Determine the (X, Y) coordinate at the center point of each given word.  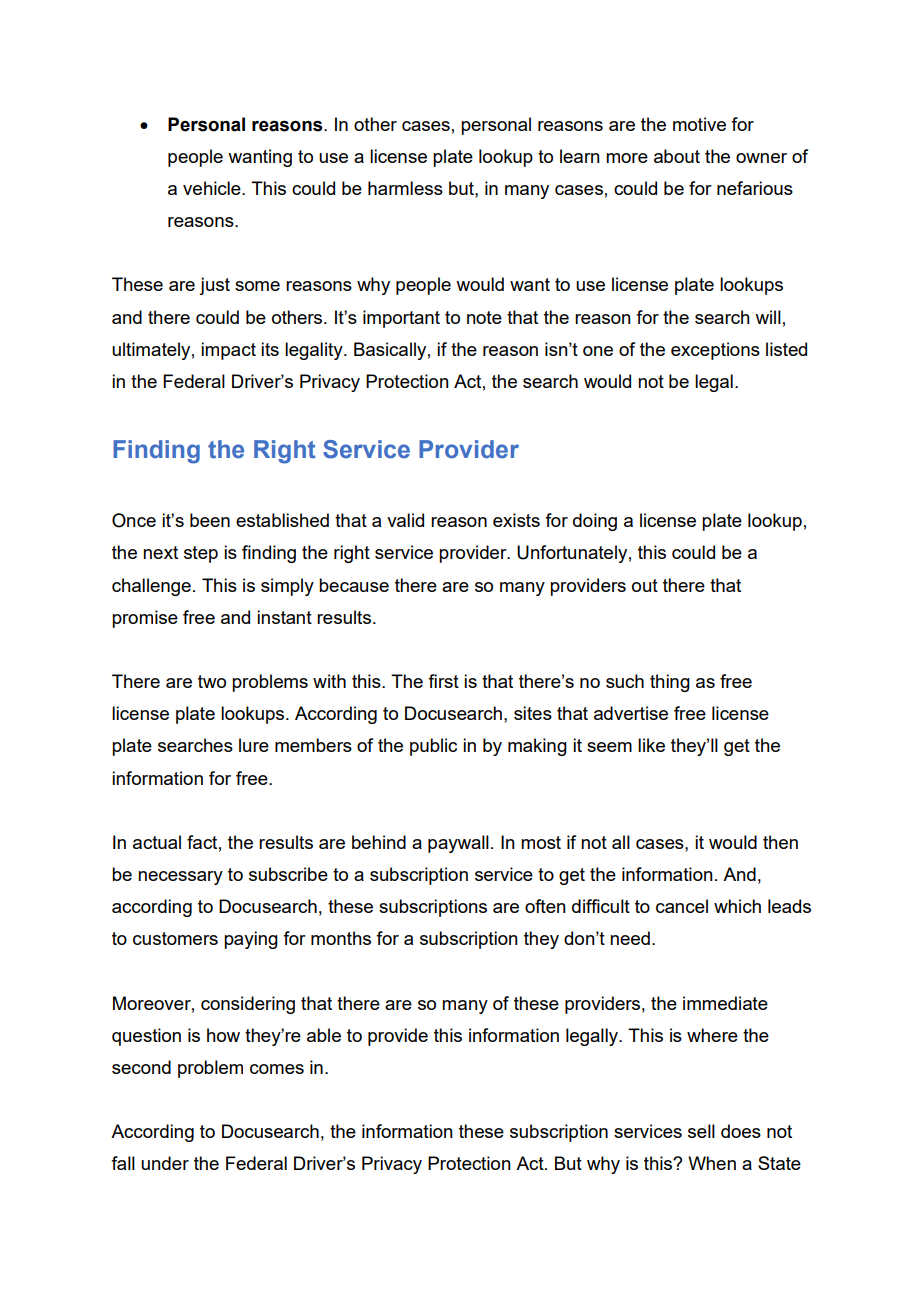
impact (228, 351)
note (484, 317)
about (677, 156)
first (443, 681)
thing (670, 683)
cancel (682, 906)
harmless (405, 188)
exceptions (715, 351)
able (324, 1035)
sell (701, 1131)
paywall (458, 844)
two (212, 681)
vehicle (213, 188)
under (165, 1163)
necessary (180, 878)
